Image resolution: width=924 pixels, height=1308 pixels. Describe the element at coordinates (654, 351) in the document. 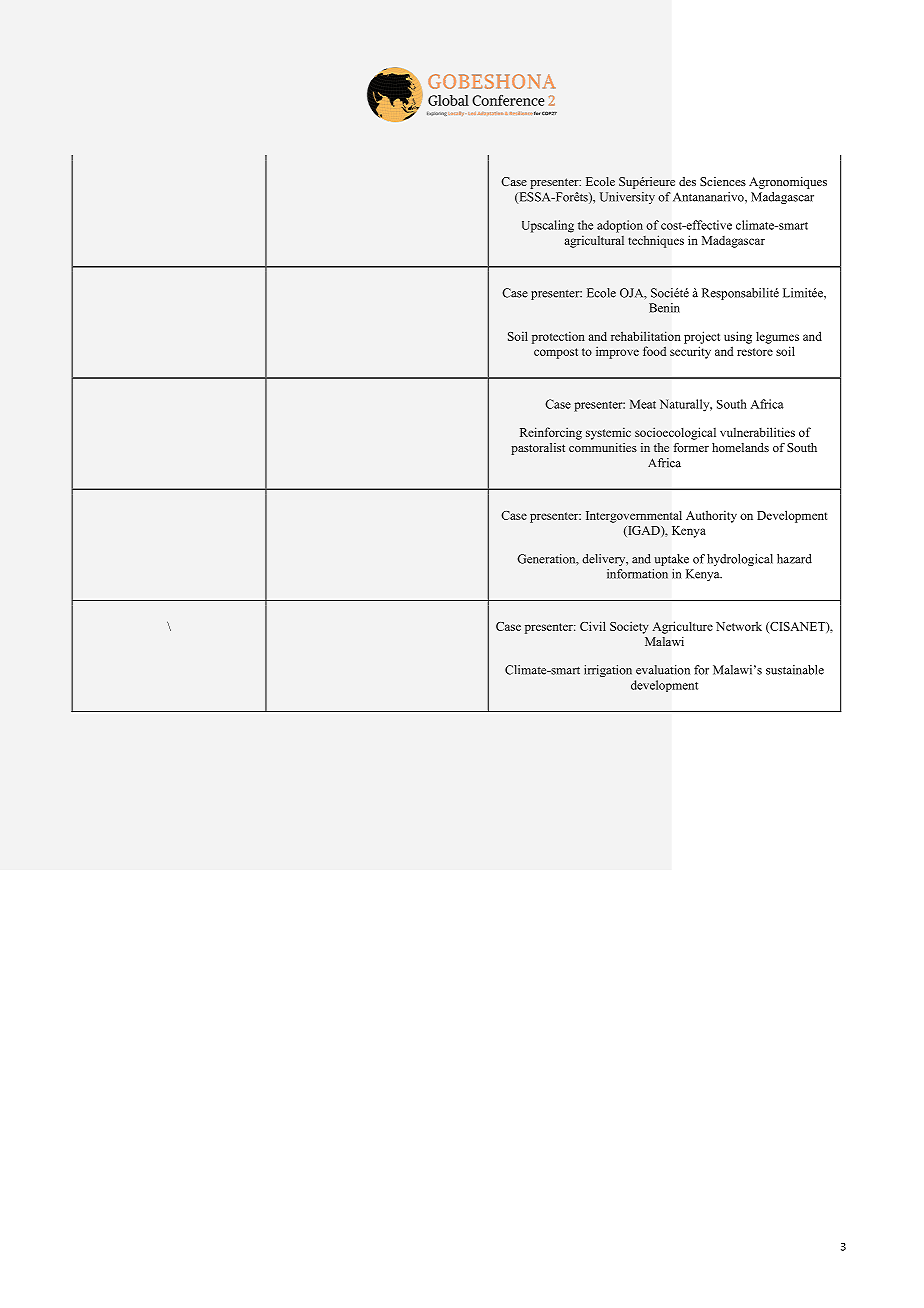

I see `food` at that location.
